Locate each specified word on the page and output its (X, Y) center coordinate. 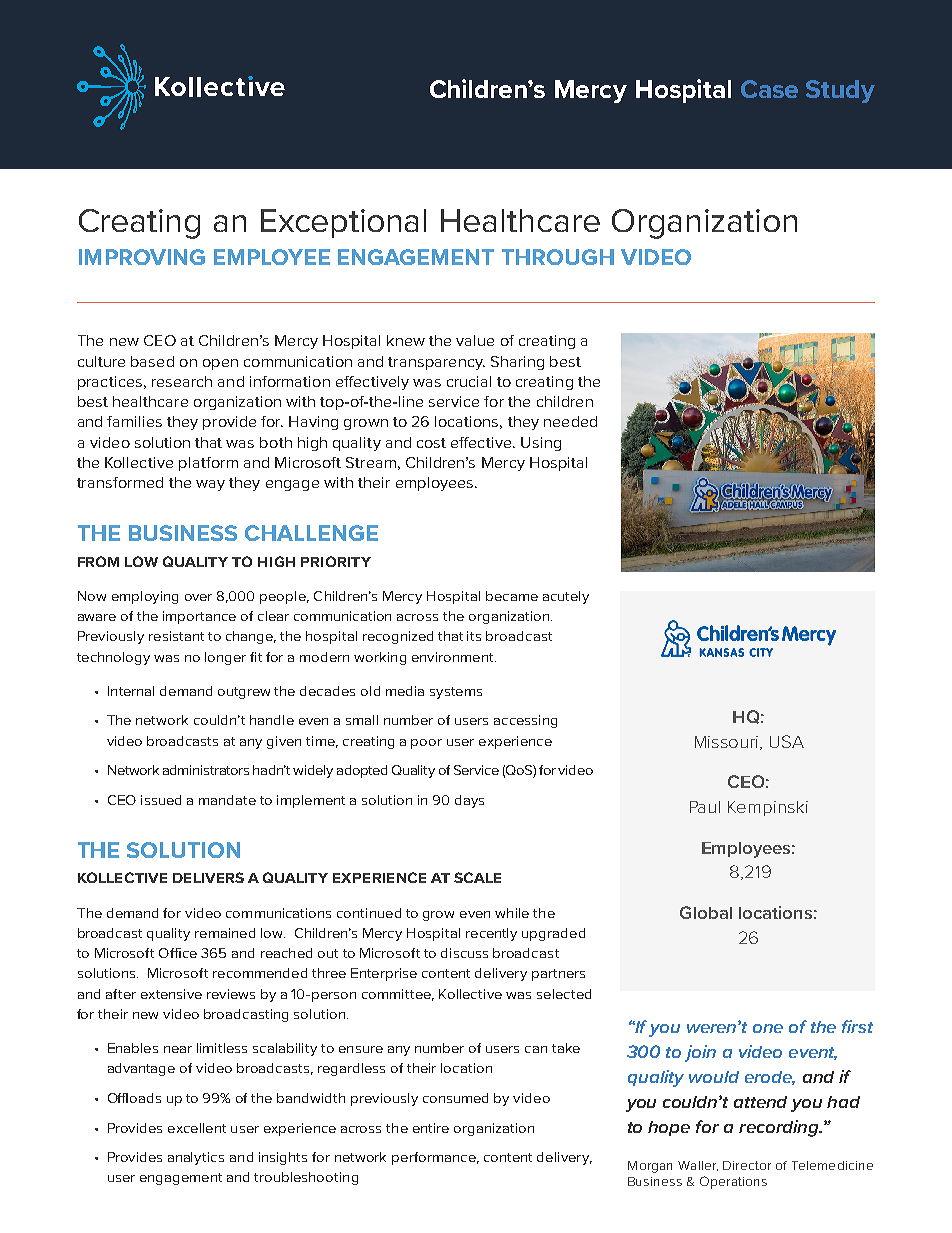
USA (787, 741)
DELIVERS (208, 877)
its (474, 636)
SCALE (477, 877)
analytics (196, 1158)
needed (570, 421)
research (182, 381)
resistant (176, 636)
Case (769, 89)
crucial (469, 381)
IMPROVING (142, 257)
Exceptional (343, 223)
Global (706, 912)
